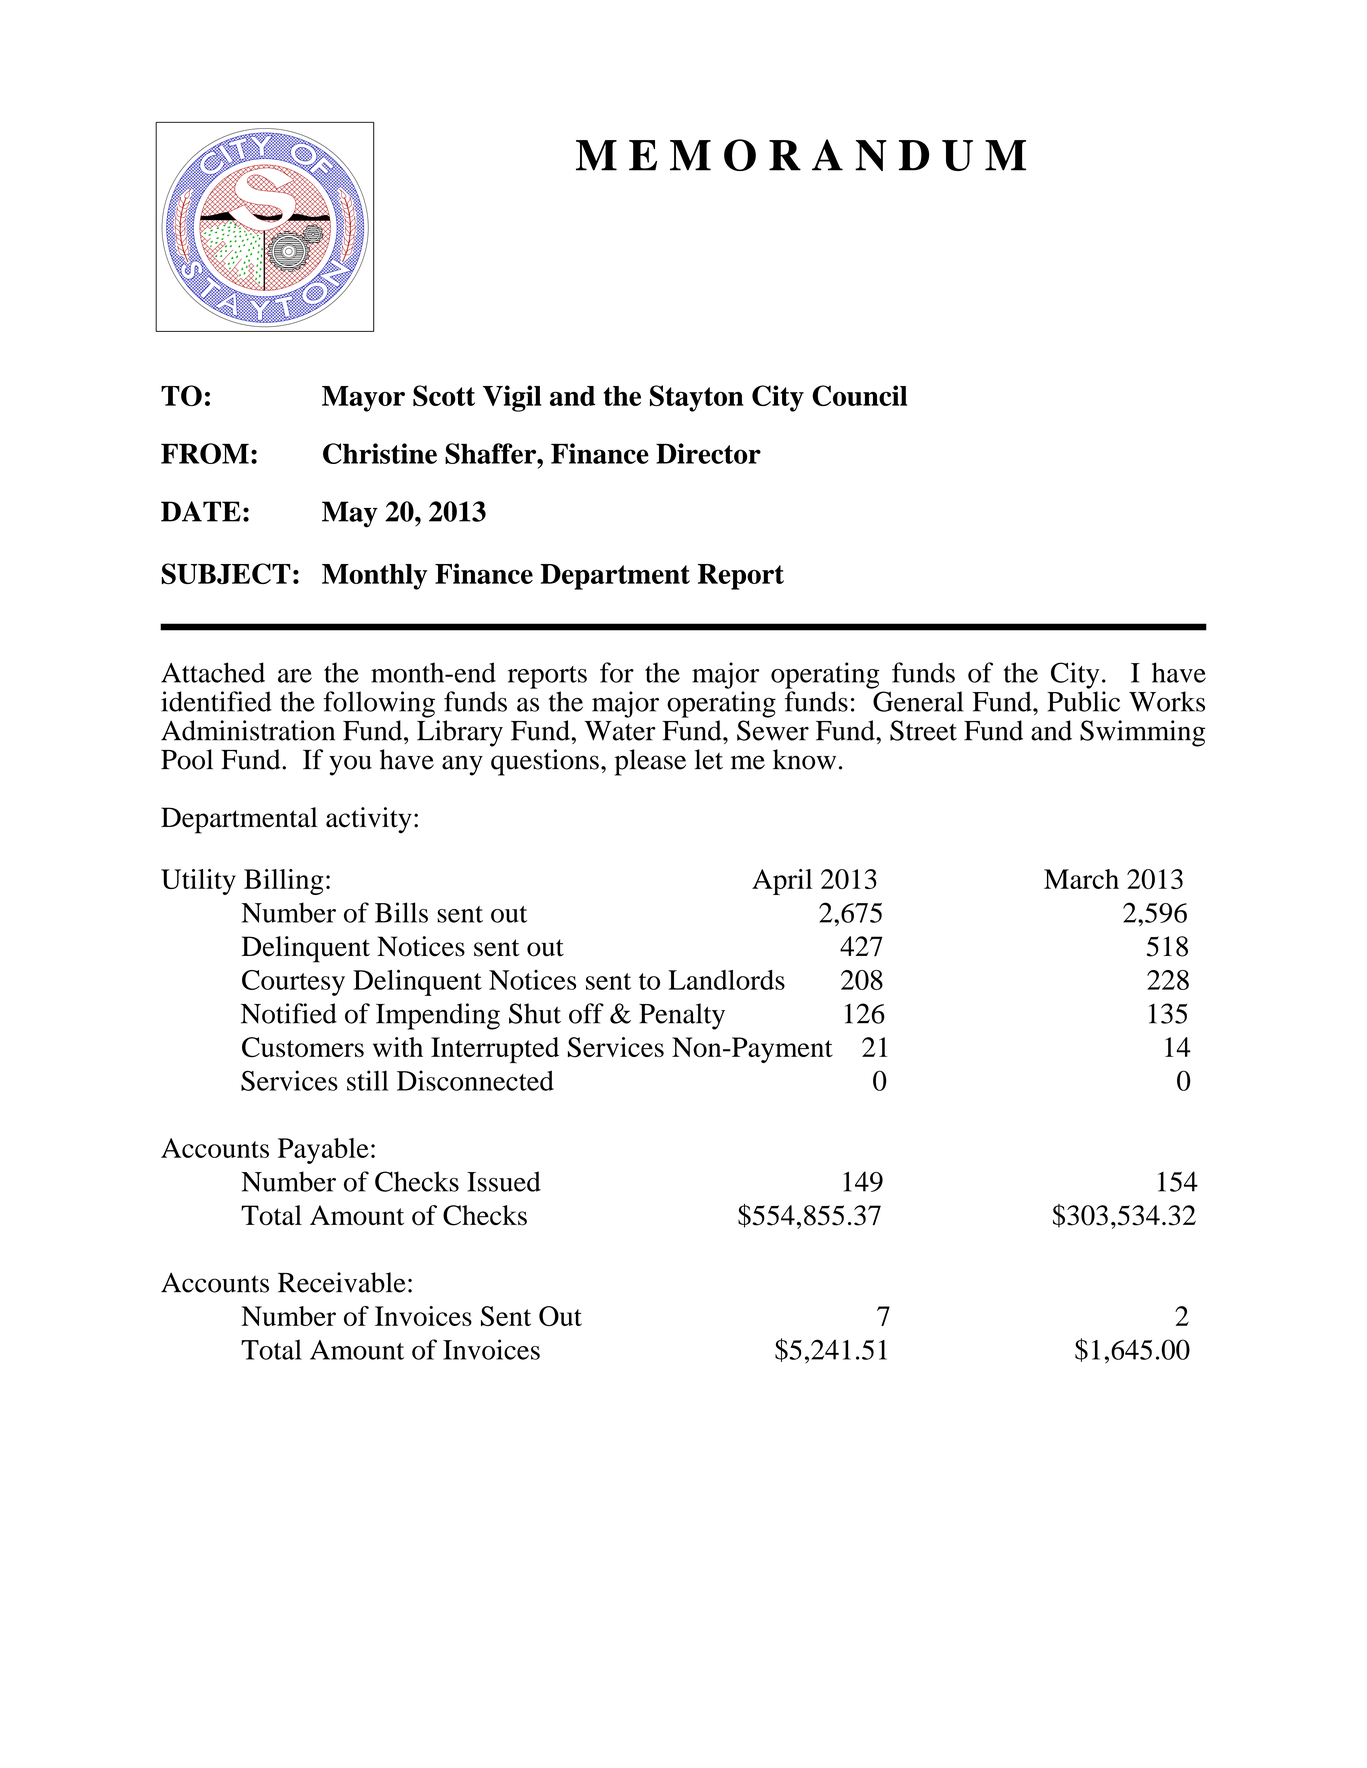 The image size is (1367, 1768). What do you see at coordinates (708, 453) in the document?
I see `Director` at bounding box center [708, 453].
